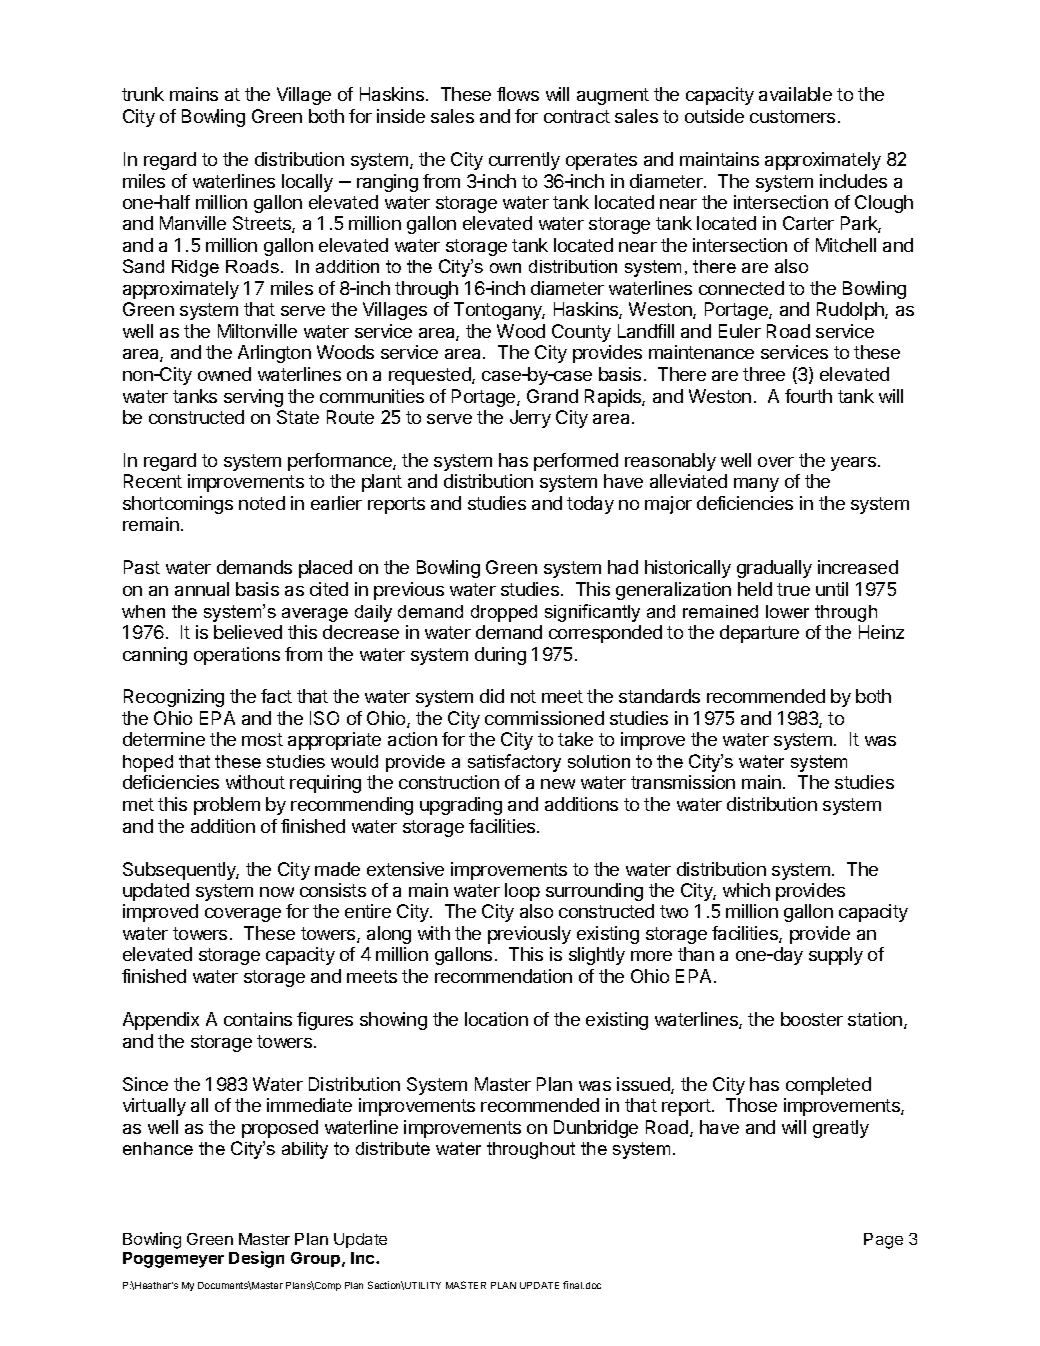 This document has height=1346, width=1040. I want to click on trunk, so click(143, 94).
